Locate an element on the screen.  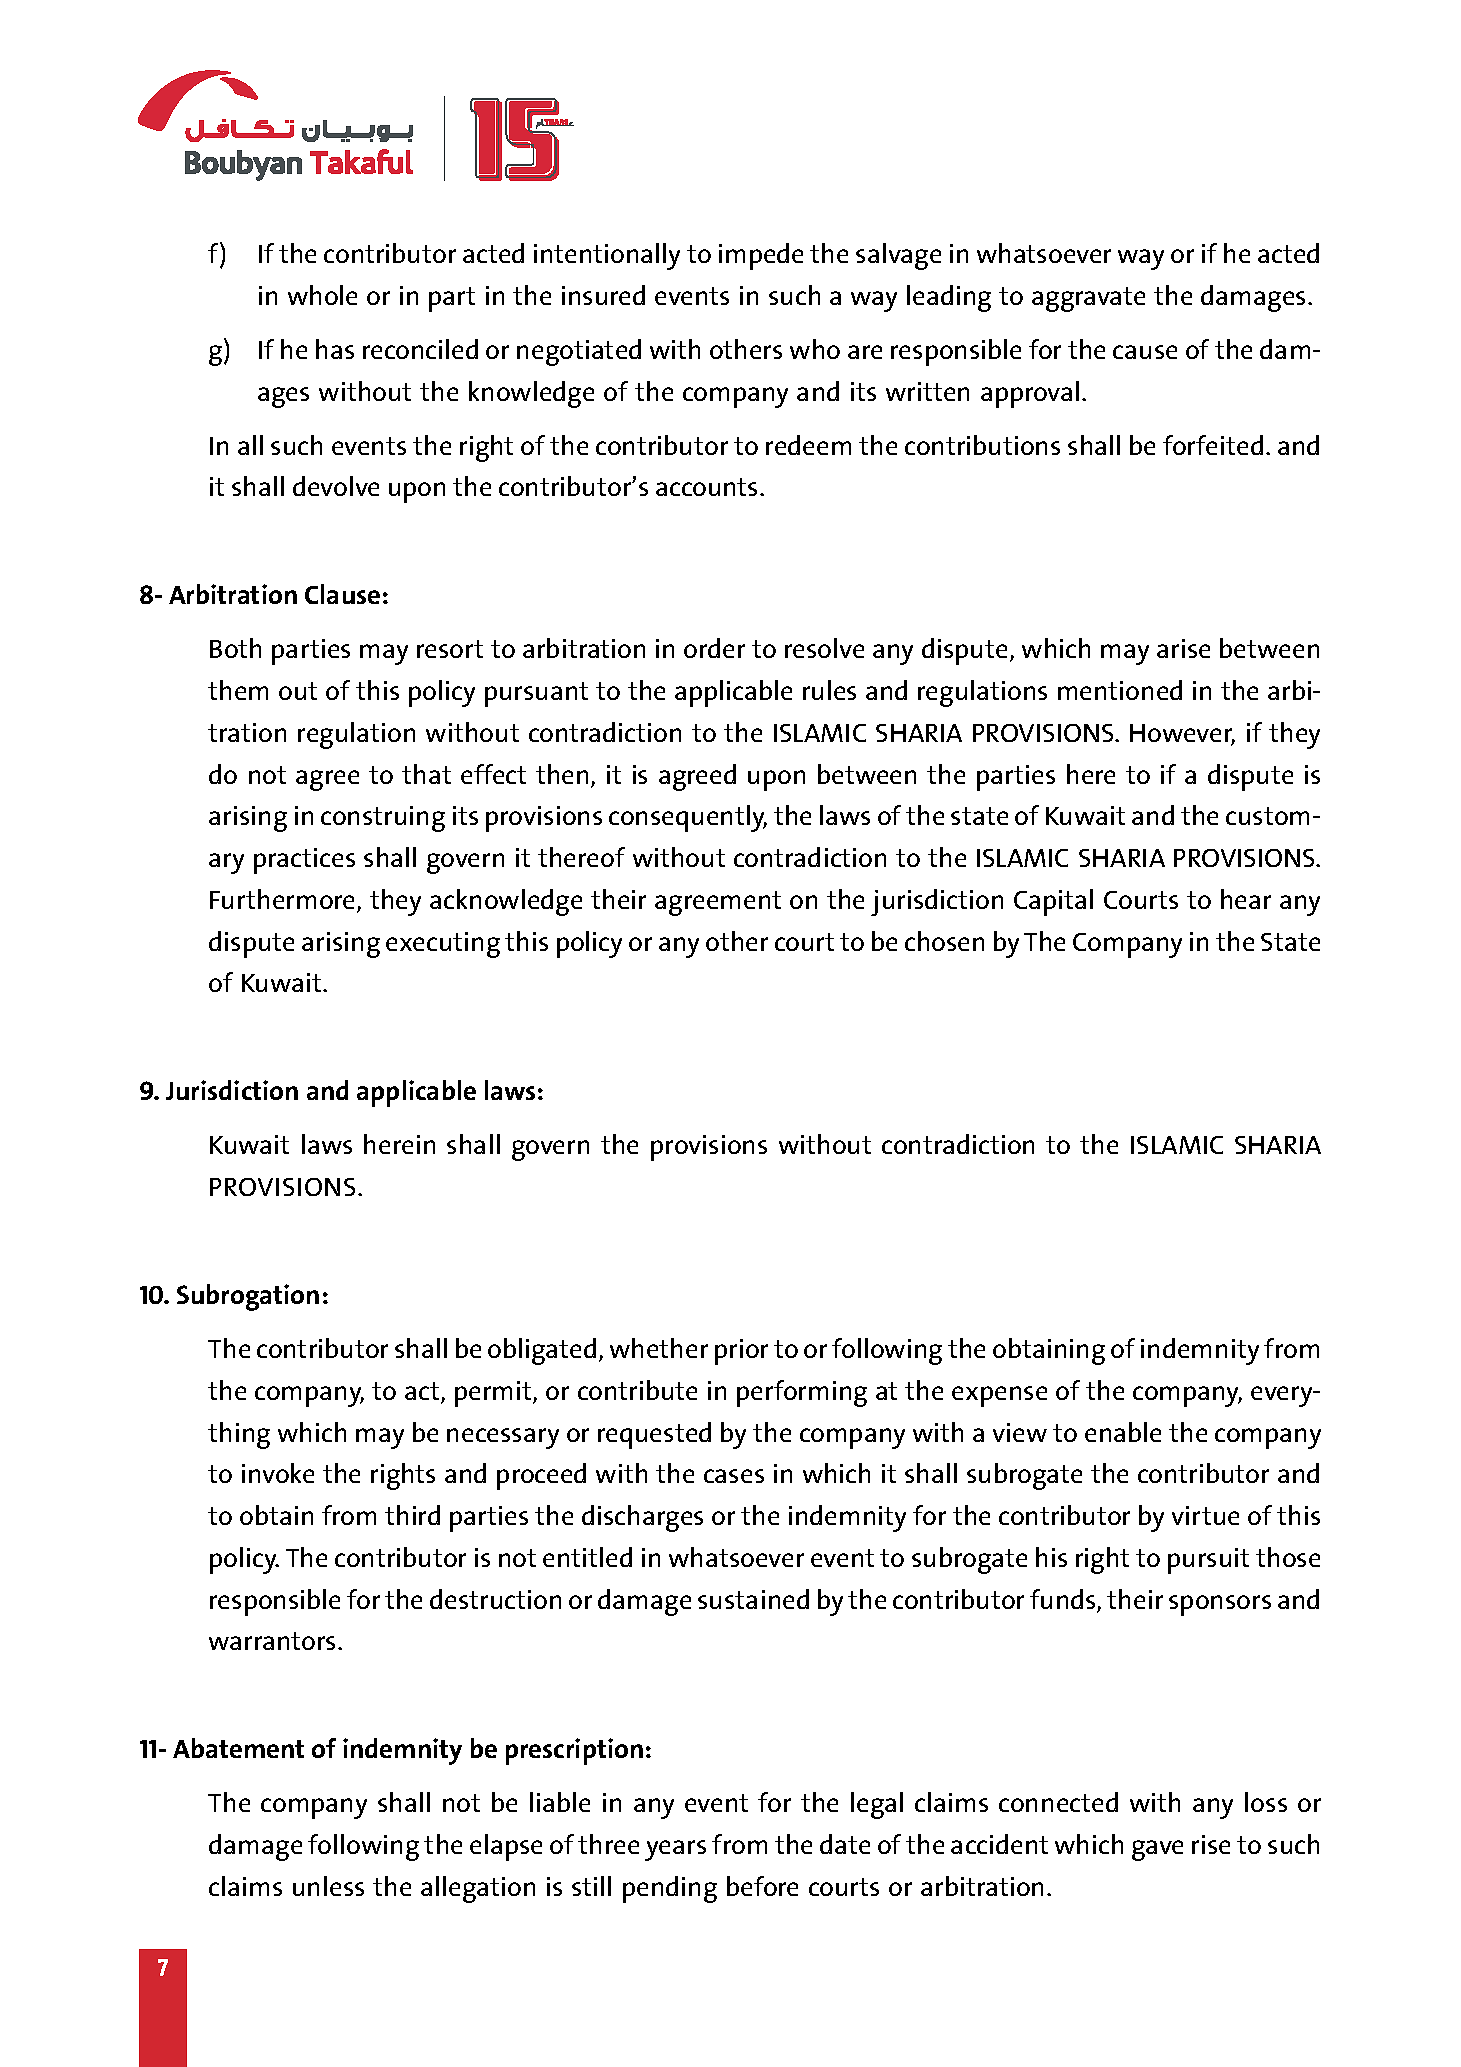
whole is located at coordinates (322, 295).
